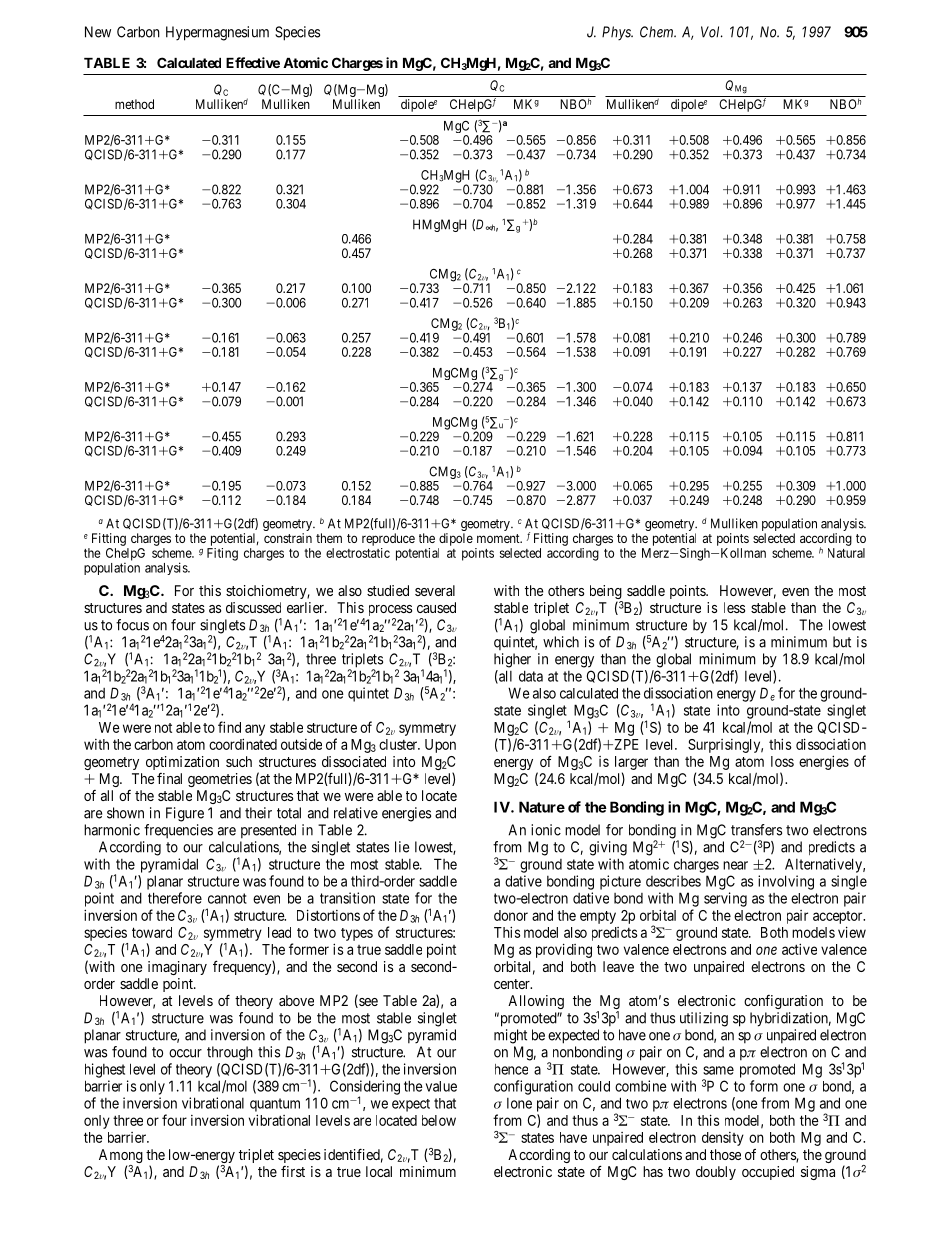  What do you see at coordinates (734, 607) in the screenshot?
I see `less` at bounding box center [734, 607].
